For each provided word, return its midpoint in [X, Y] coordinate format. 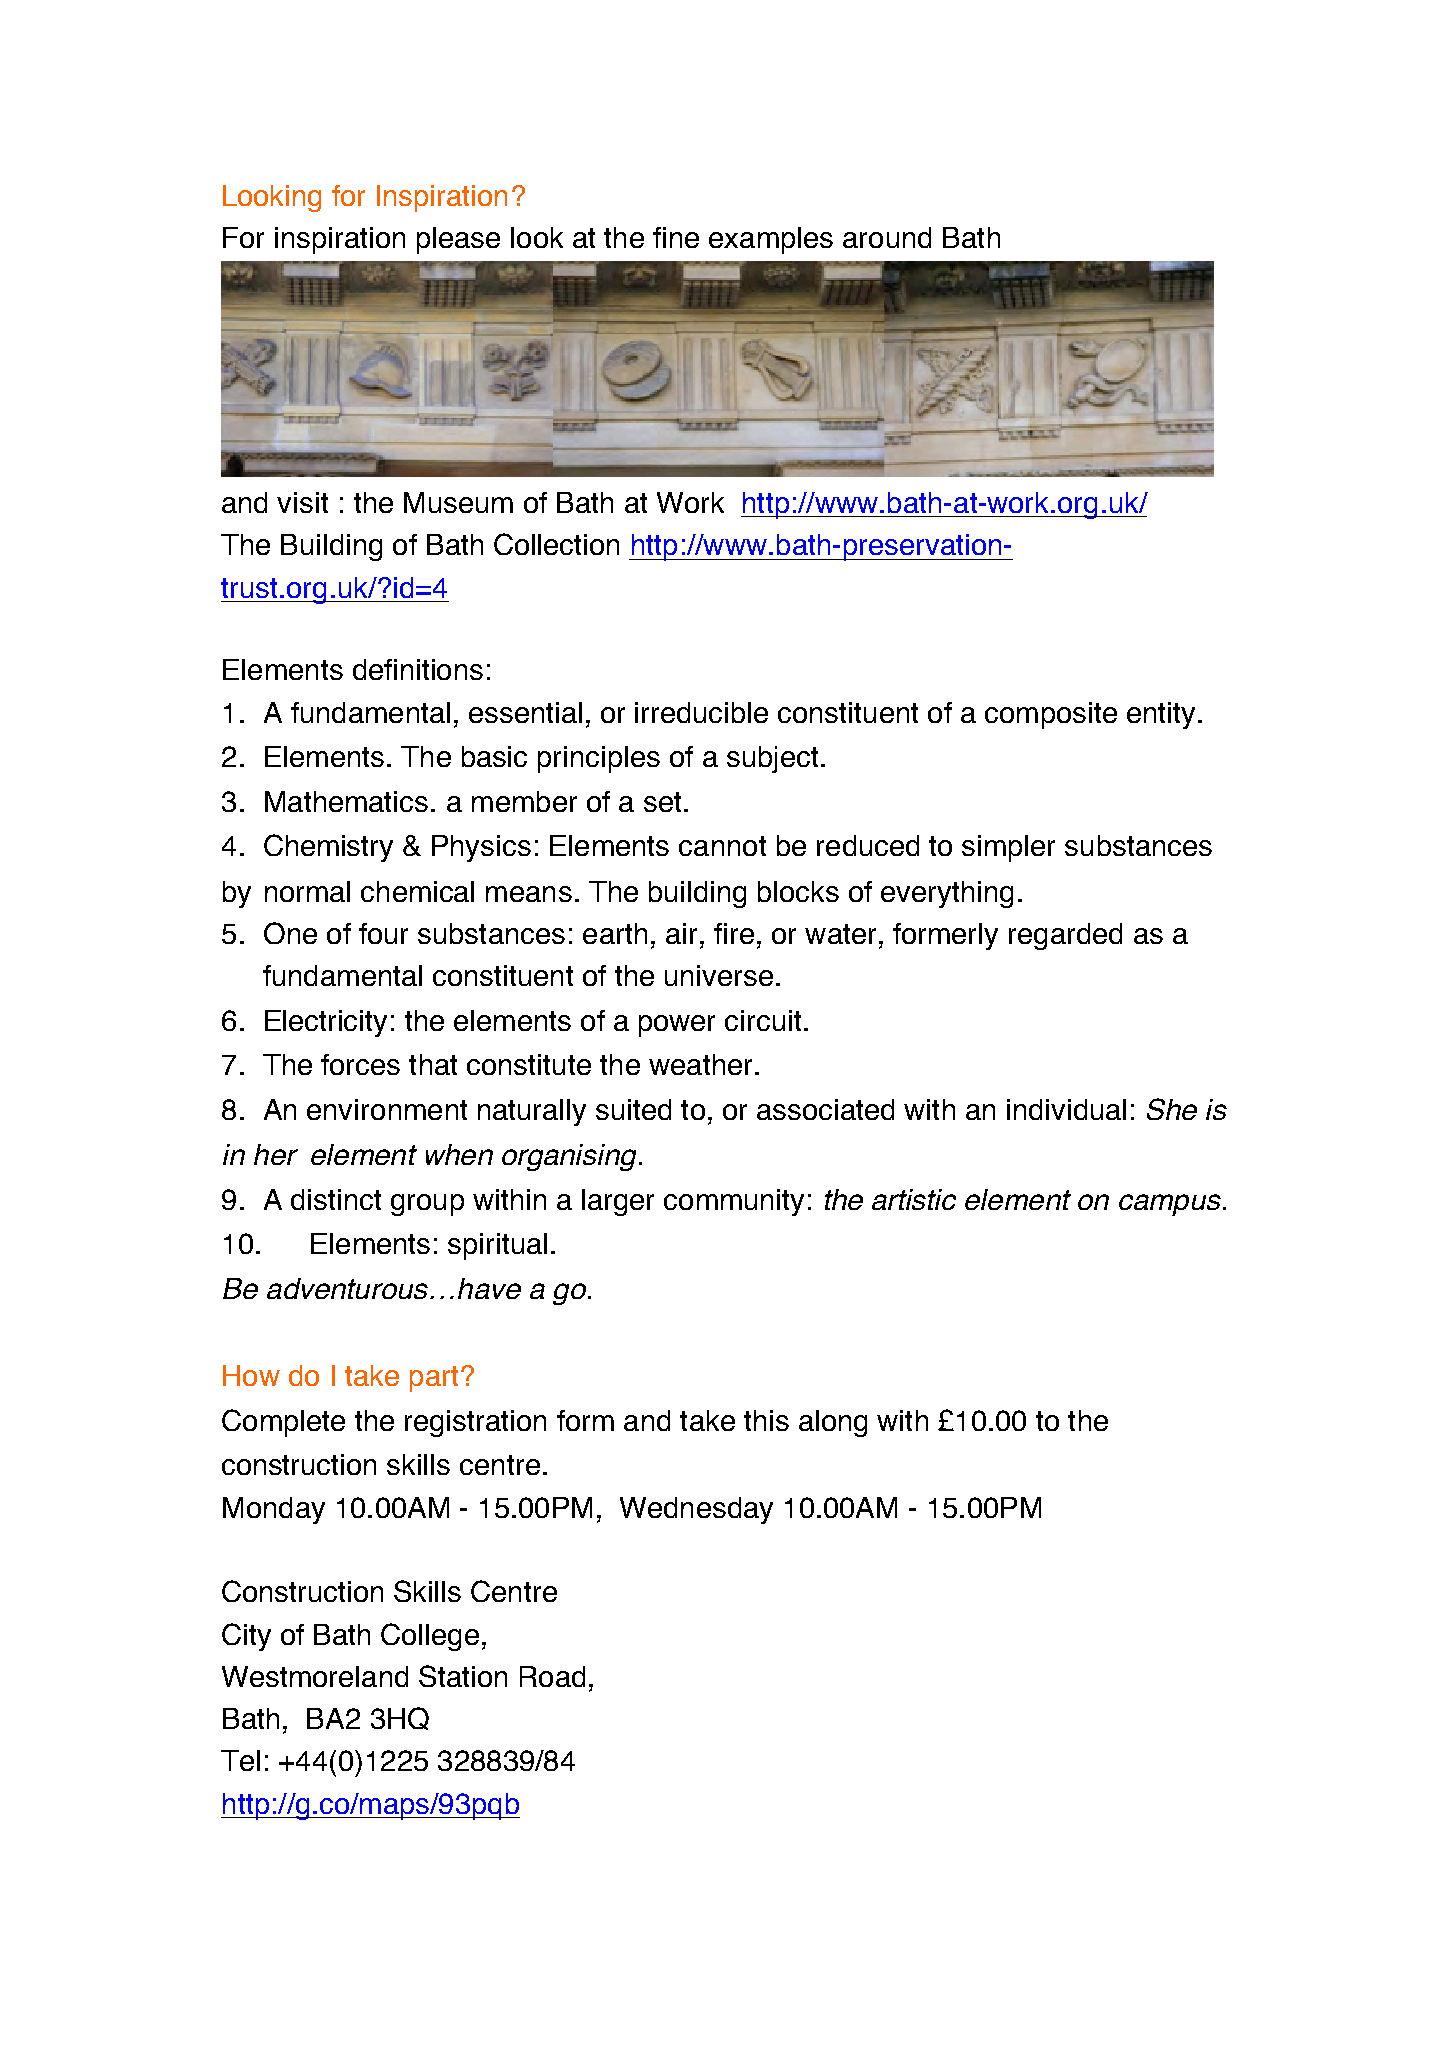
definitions [418, 669]
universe [719, 975]
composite [1051, 715]
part [434, 1379]
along [833, 1423]
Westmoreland [315, 1676]
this [766, 1420]
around [887, 237]
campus [1170, 1205]
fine [676, 237]
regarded [1065, 936]
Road [552, 1676]
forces [360, 1064]
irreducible [701, 712]
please [458, 240]
